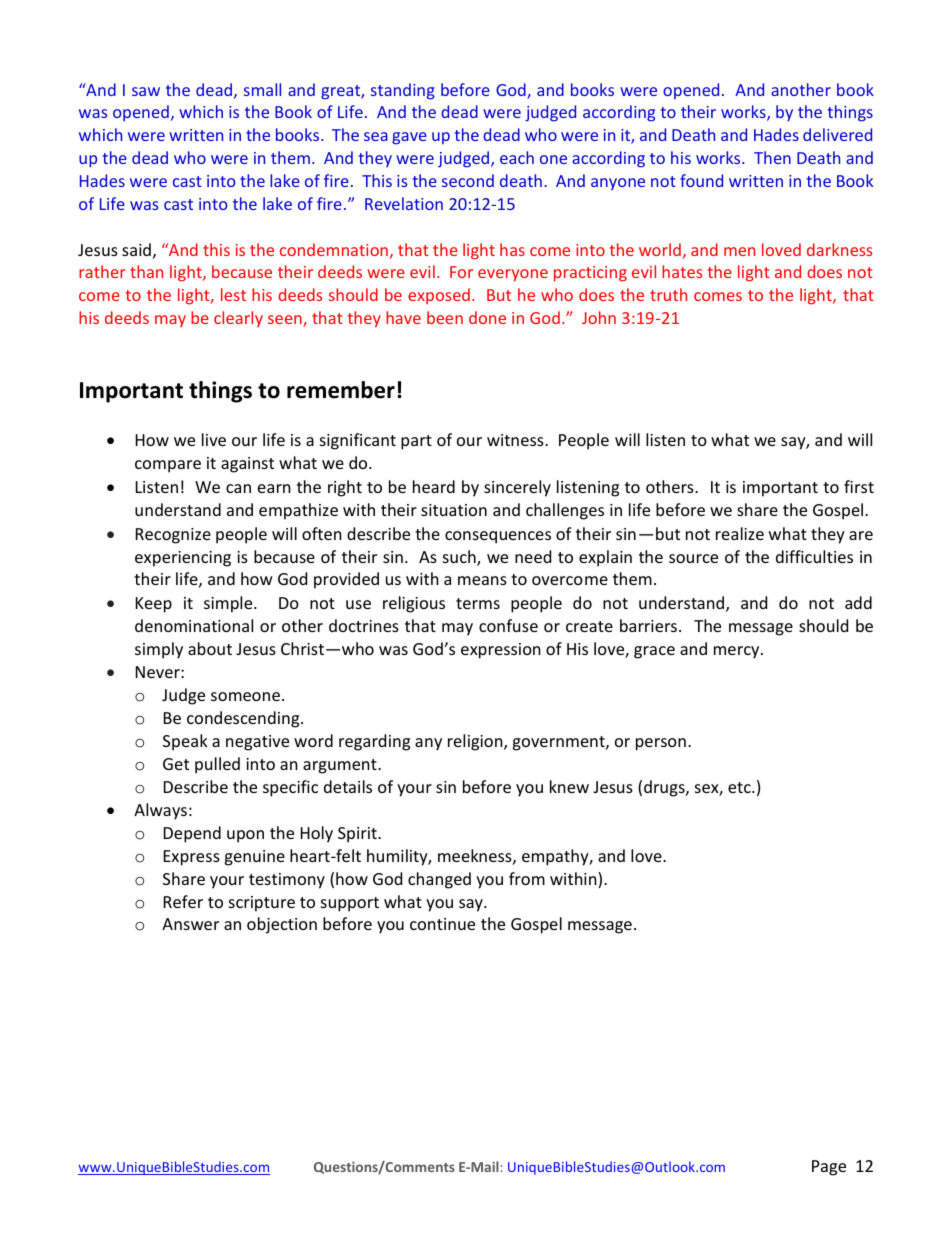 This screenshot has width=952, height=1233. Describe the element at coordinates (829, 1168) in the screenshot. I see `Page` at that location.
